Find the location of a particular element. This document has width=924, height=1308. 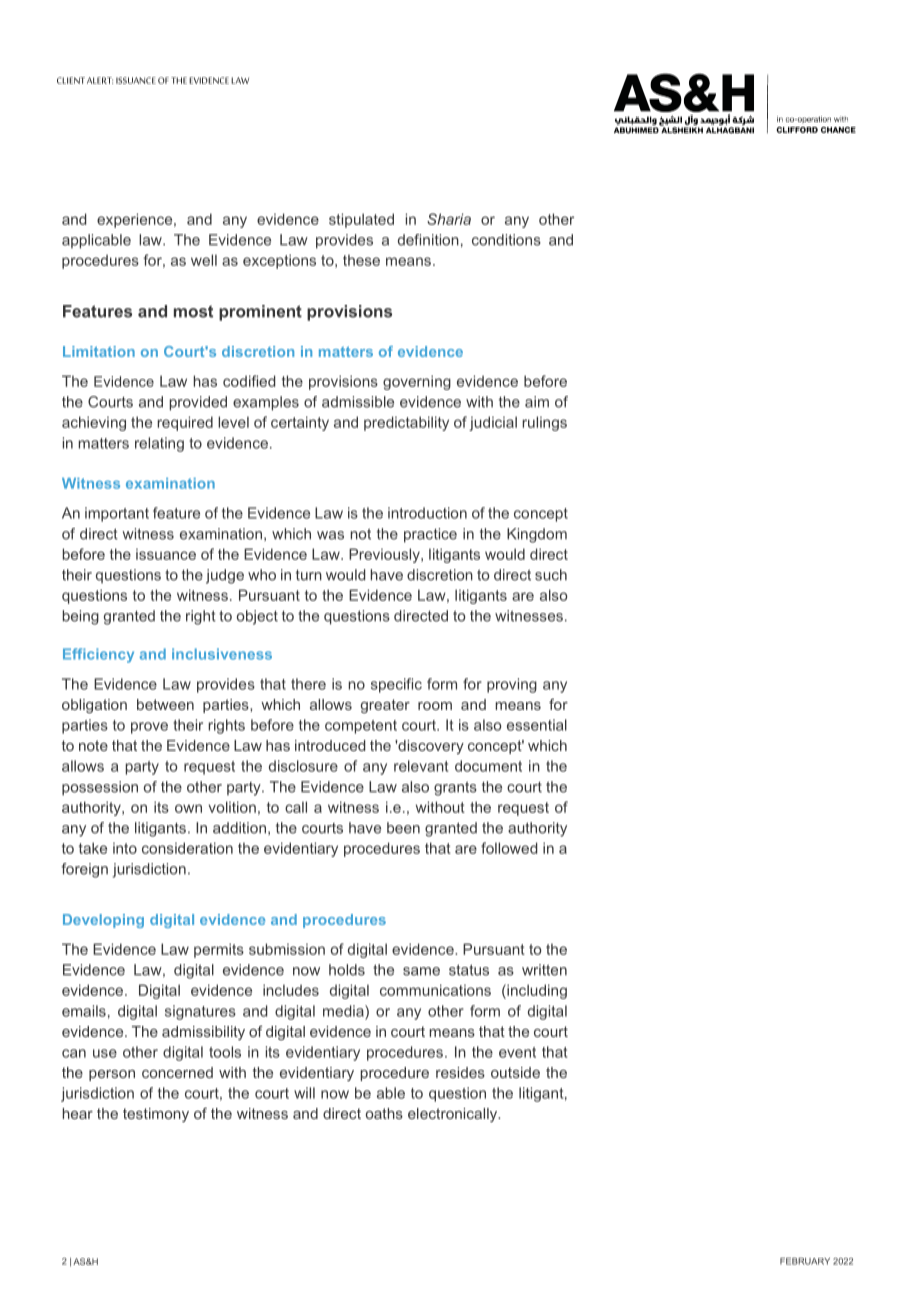

relating is located at coordinates (159, 444).
